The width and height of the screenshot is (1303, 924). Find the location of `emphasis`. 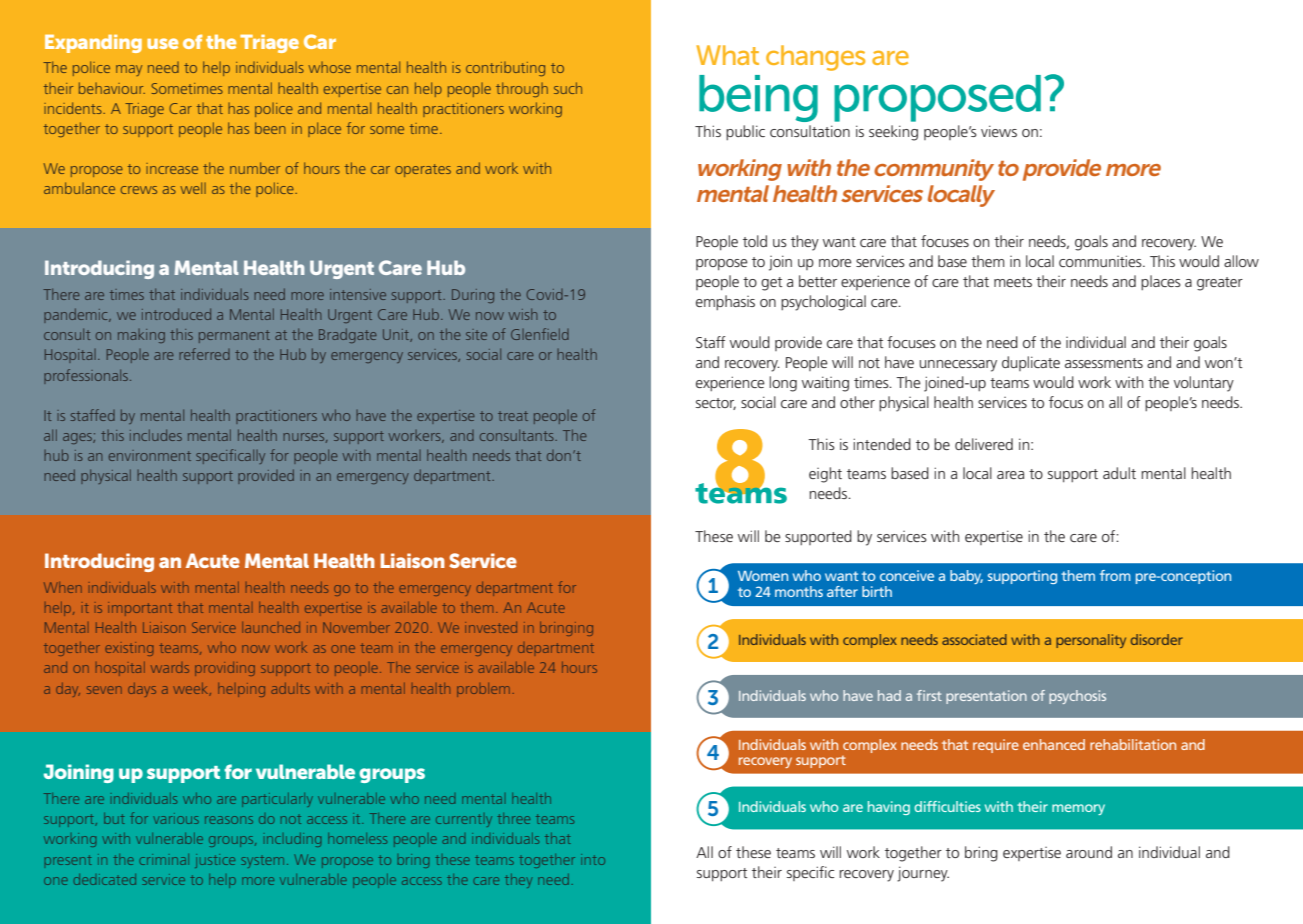

emphasis is located at coordinates (725, 302).
